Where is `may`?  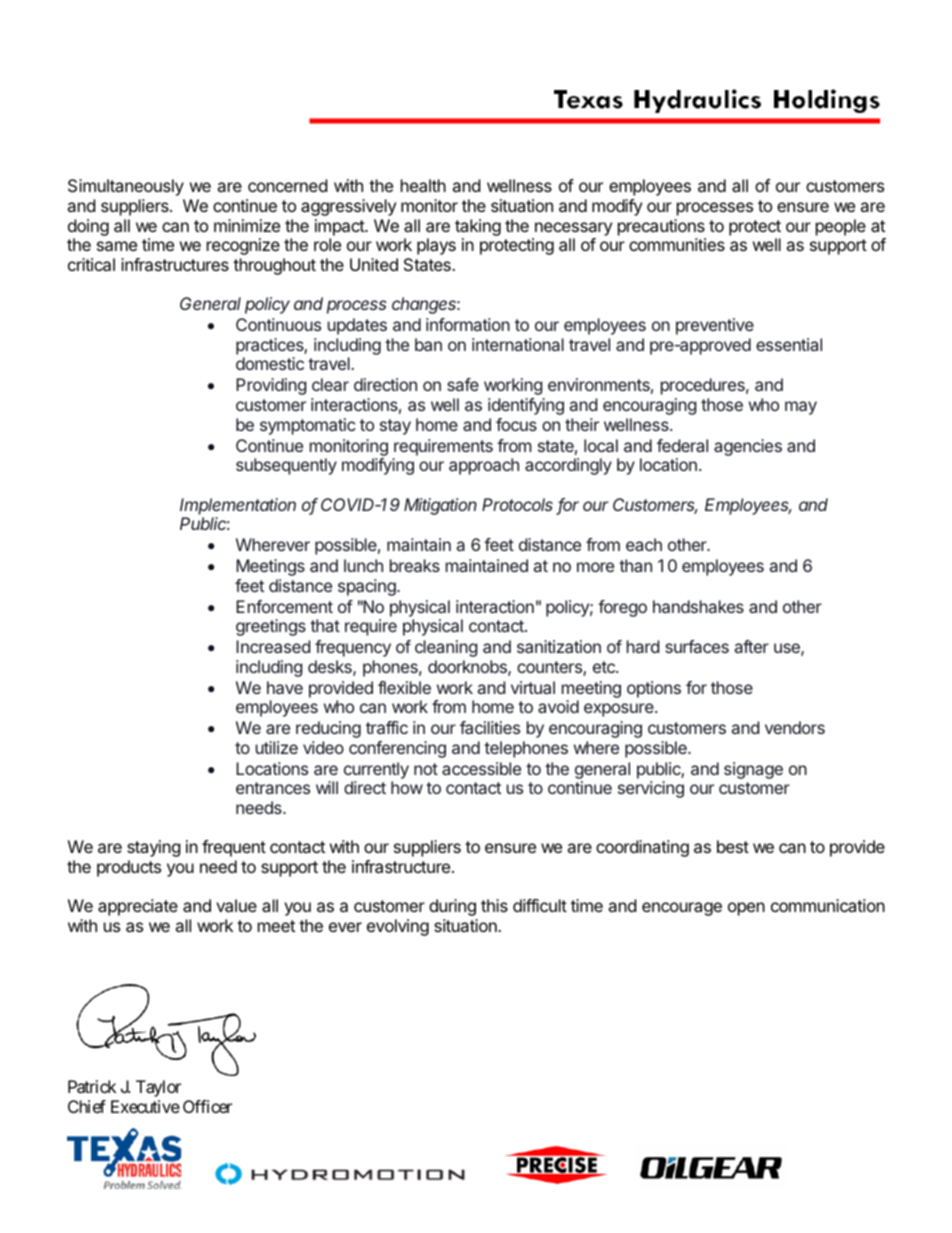 may is located at coordinates (801, 408).
